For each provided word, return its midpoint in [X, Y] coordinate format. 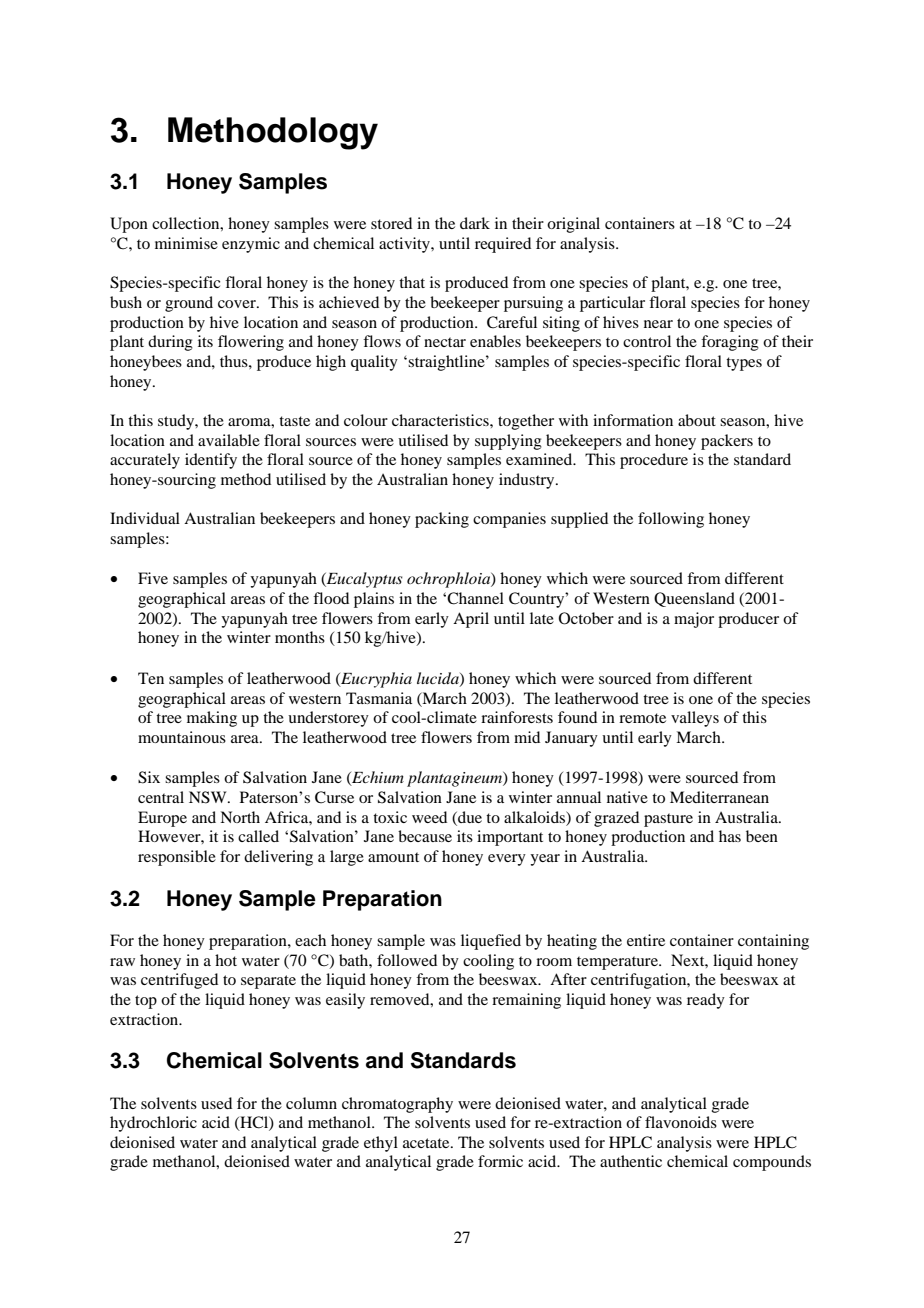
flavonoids [681, 1122]
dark [475, 223]
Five [153, 578]
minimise [186, 243]
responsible [177, 858]
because [425, 836]
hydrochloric [153, 1124]
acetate [427, 1143]
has [730, 836]
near [658, 324]
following [671, 520]
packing [442, 520]
